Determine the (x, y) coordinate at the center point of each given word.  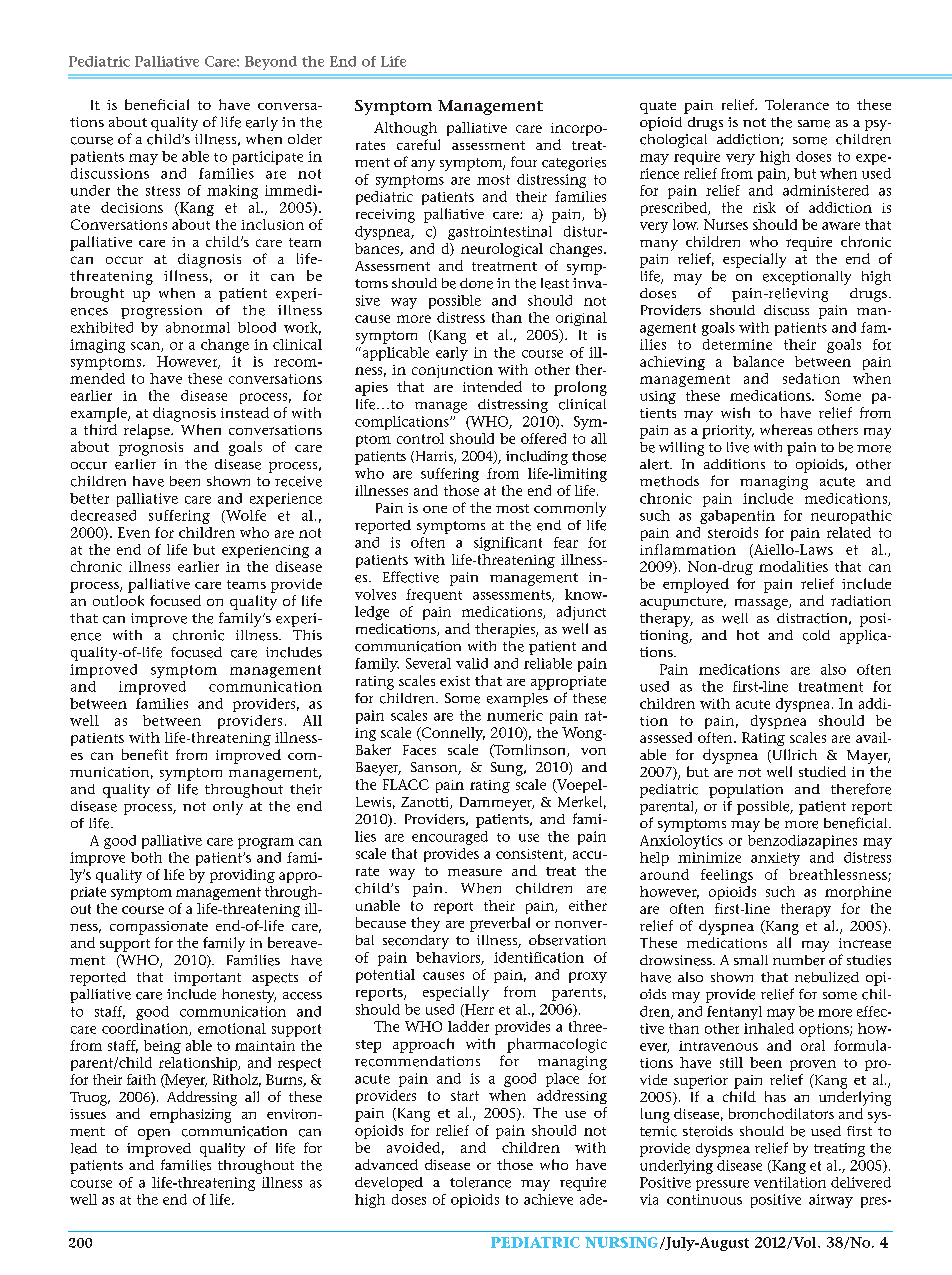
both (146, 857)
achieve (548, 1199)
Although (405, 129)
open (154, 1134)
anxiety (775, 859)
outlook (118, 600)
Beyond (271, 63)
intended (492, 386)
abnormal (198, 327)
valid (472, 663)
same (814, 124)
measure (475, 872)
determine (737, 344)
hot (748, 635)
